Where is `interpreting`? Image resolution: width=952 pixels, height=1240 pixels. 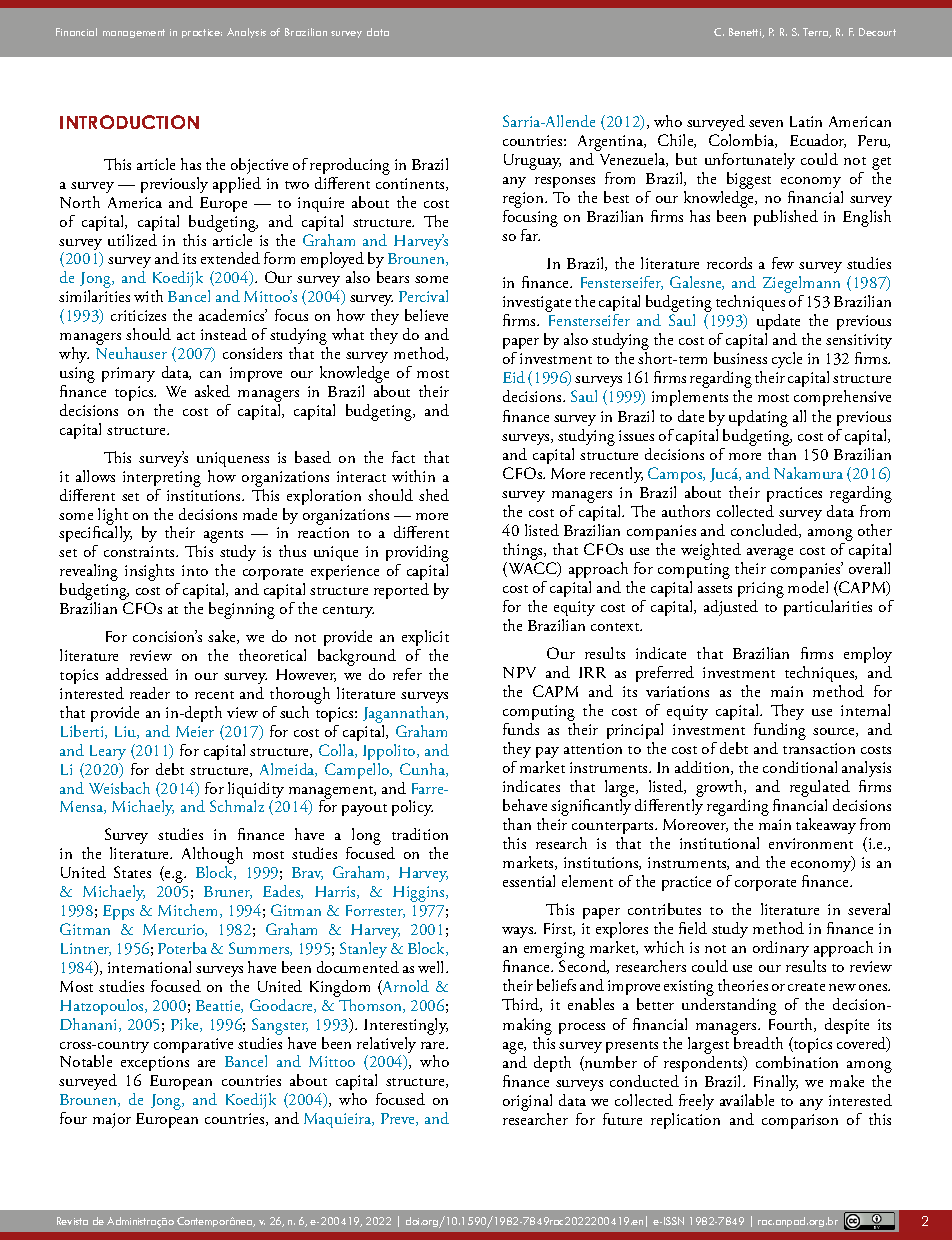
interpreting is located at coordinates (162, 479).
